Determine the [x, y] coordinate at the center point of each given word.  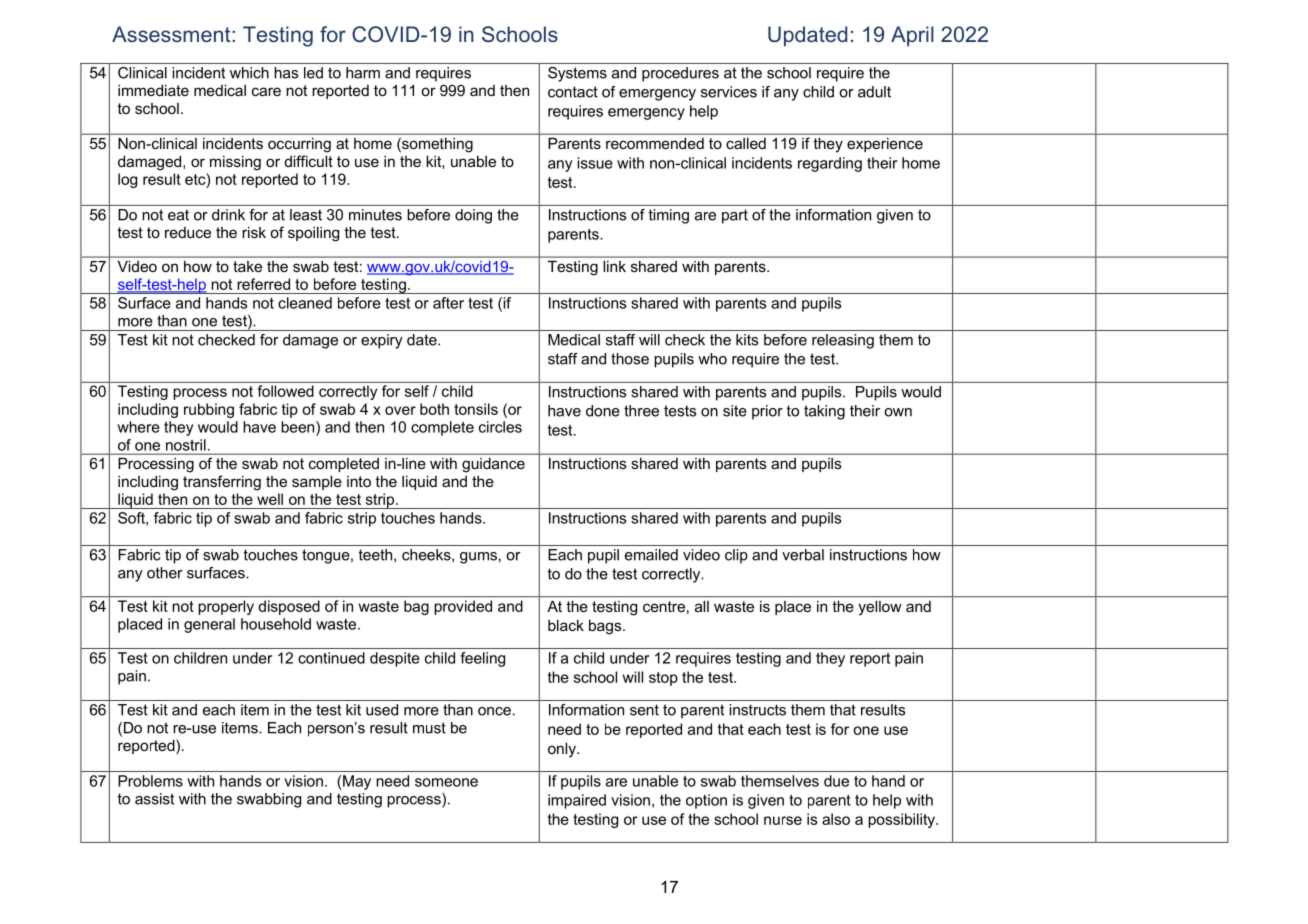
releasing [843, 341]
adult [874, 92]
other [165, 573]
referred [263, 284]
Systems [577, 74]
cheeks [427, 555]
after [448, 303]
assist [154, 799]
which [249, 73]
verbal [803, 555]
